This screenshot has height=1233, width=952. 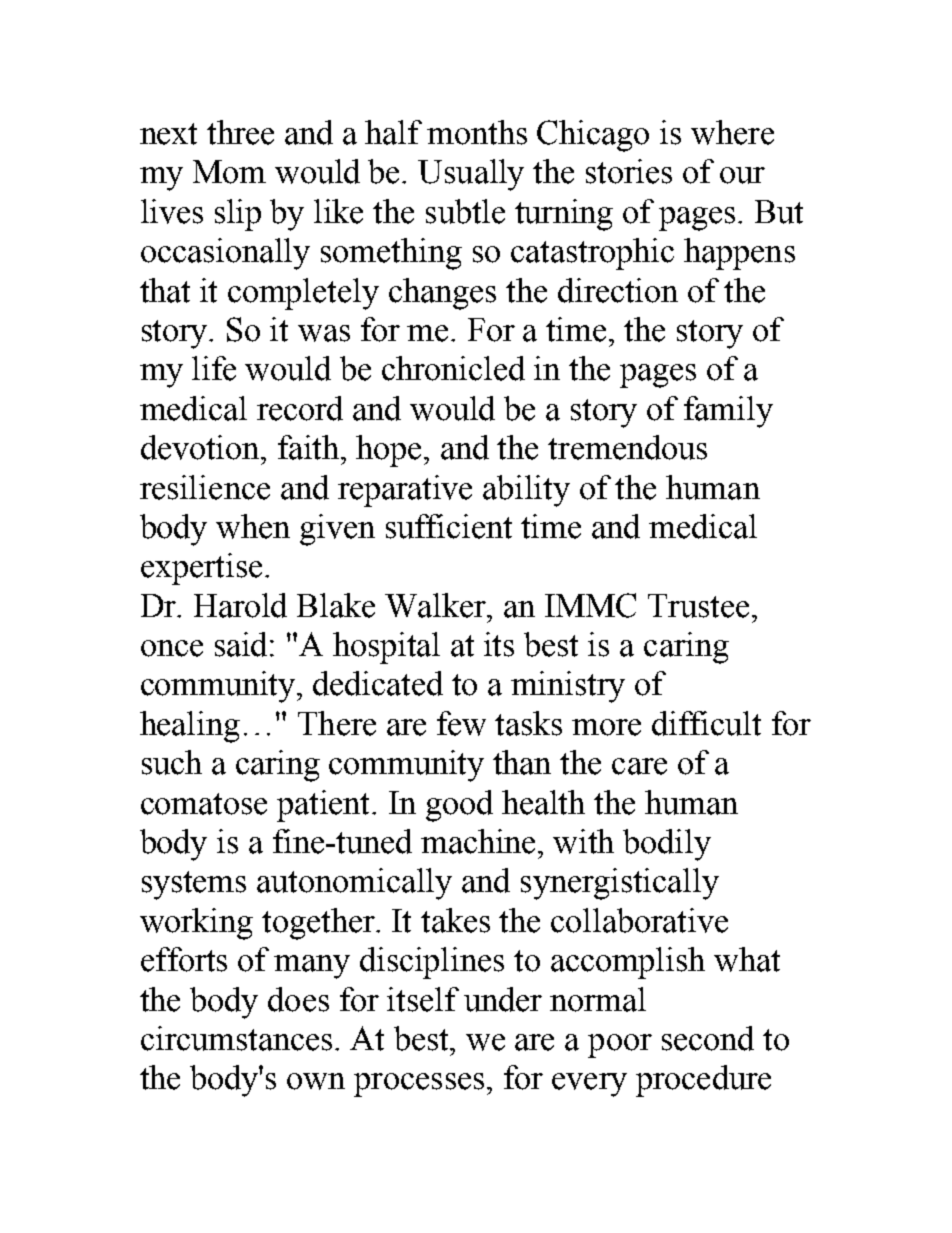 What do you see at coordinates (437, 605) in the screenshot?
I see `Walker` at bounding box center [437, 605].
